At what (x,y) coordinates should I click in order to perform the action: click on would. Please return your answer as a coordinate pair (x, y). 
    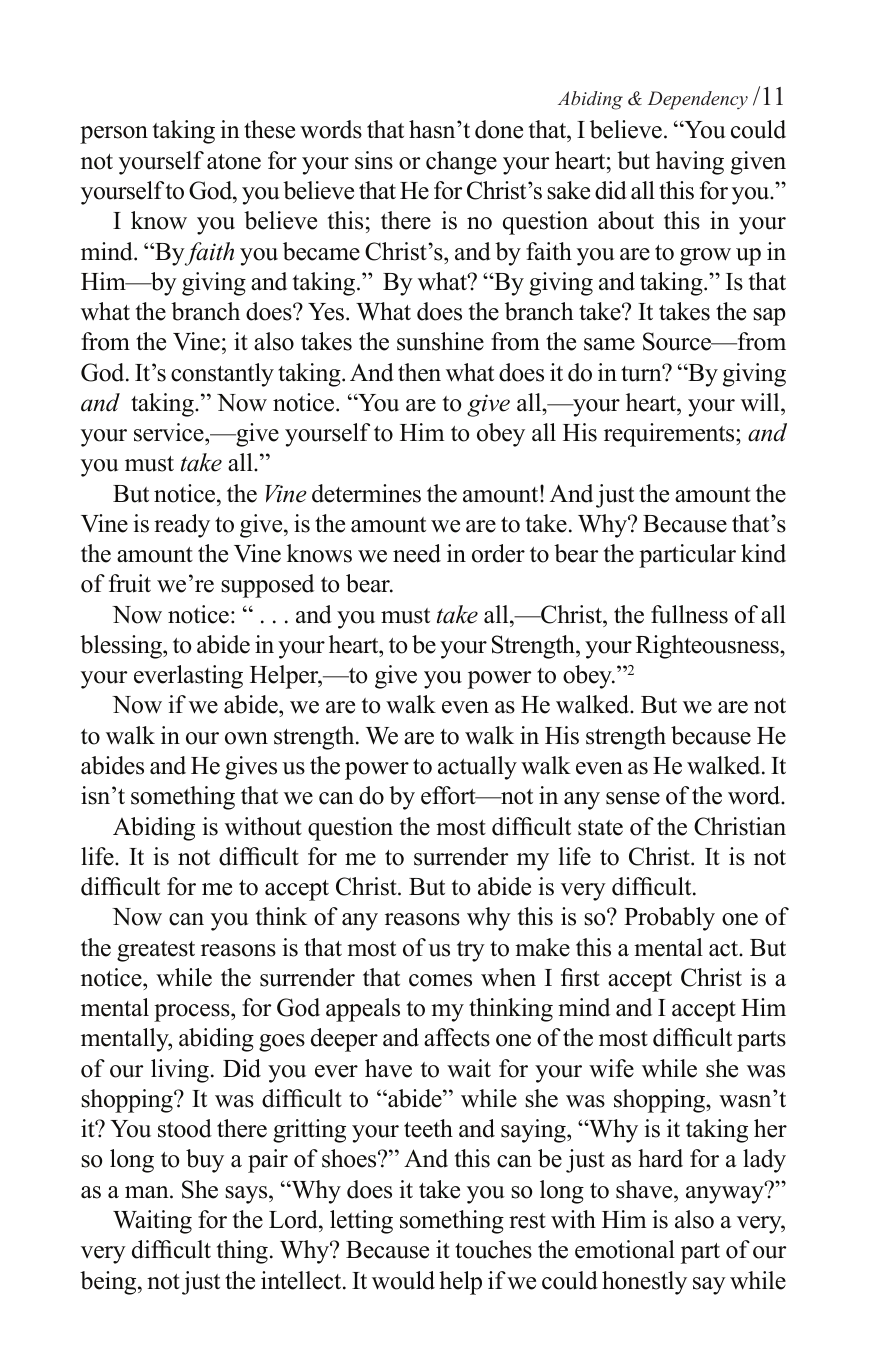
    Looking at the image, I should click on (403, 1280).
